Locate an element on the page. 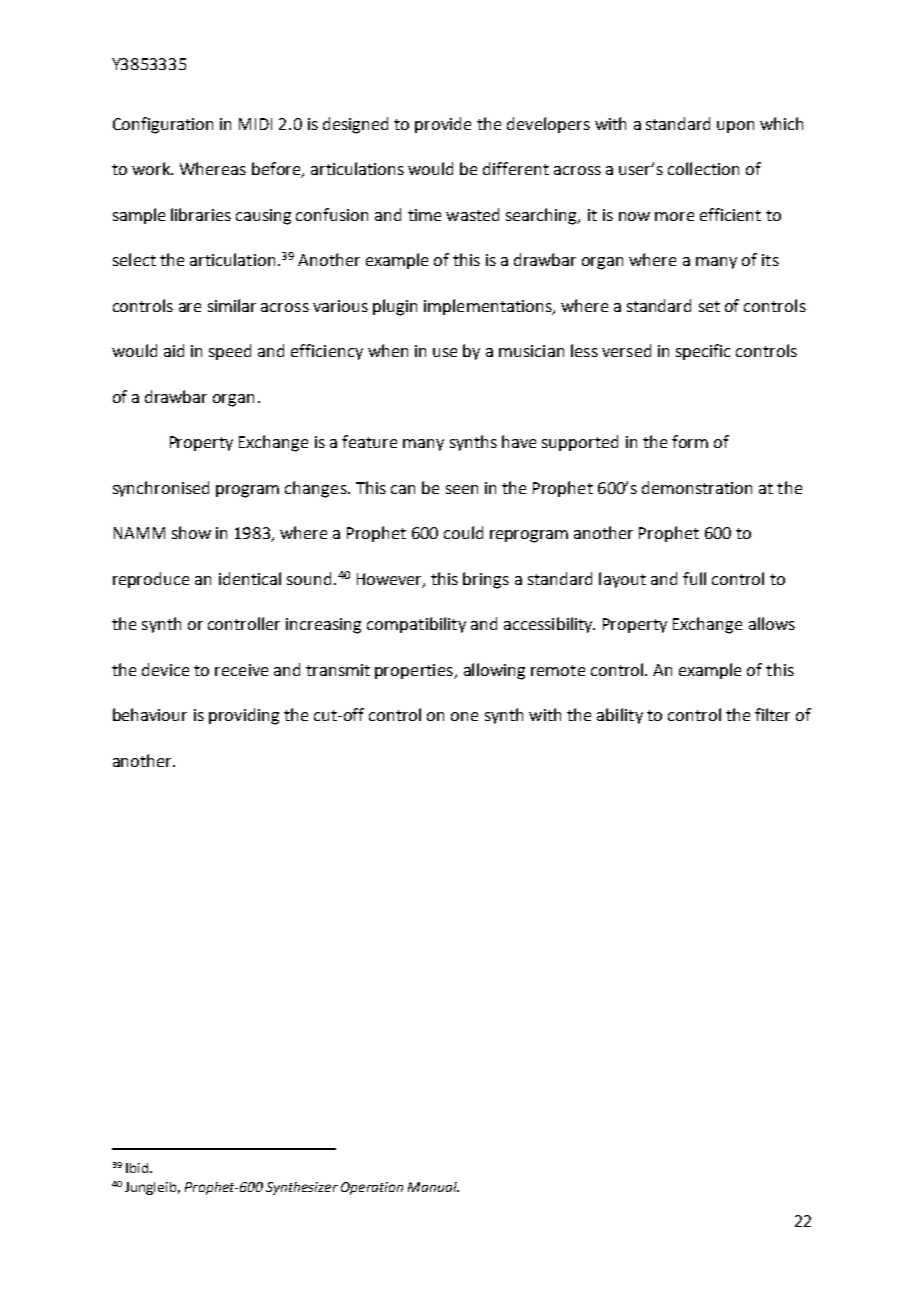 The width and height of the image is (924, 1308). collection is located at coordinates (703, 168).
